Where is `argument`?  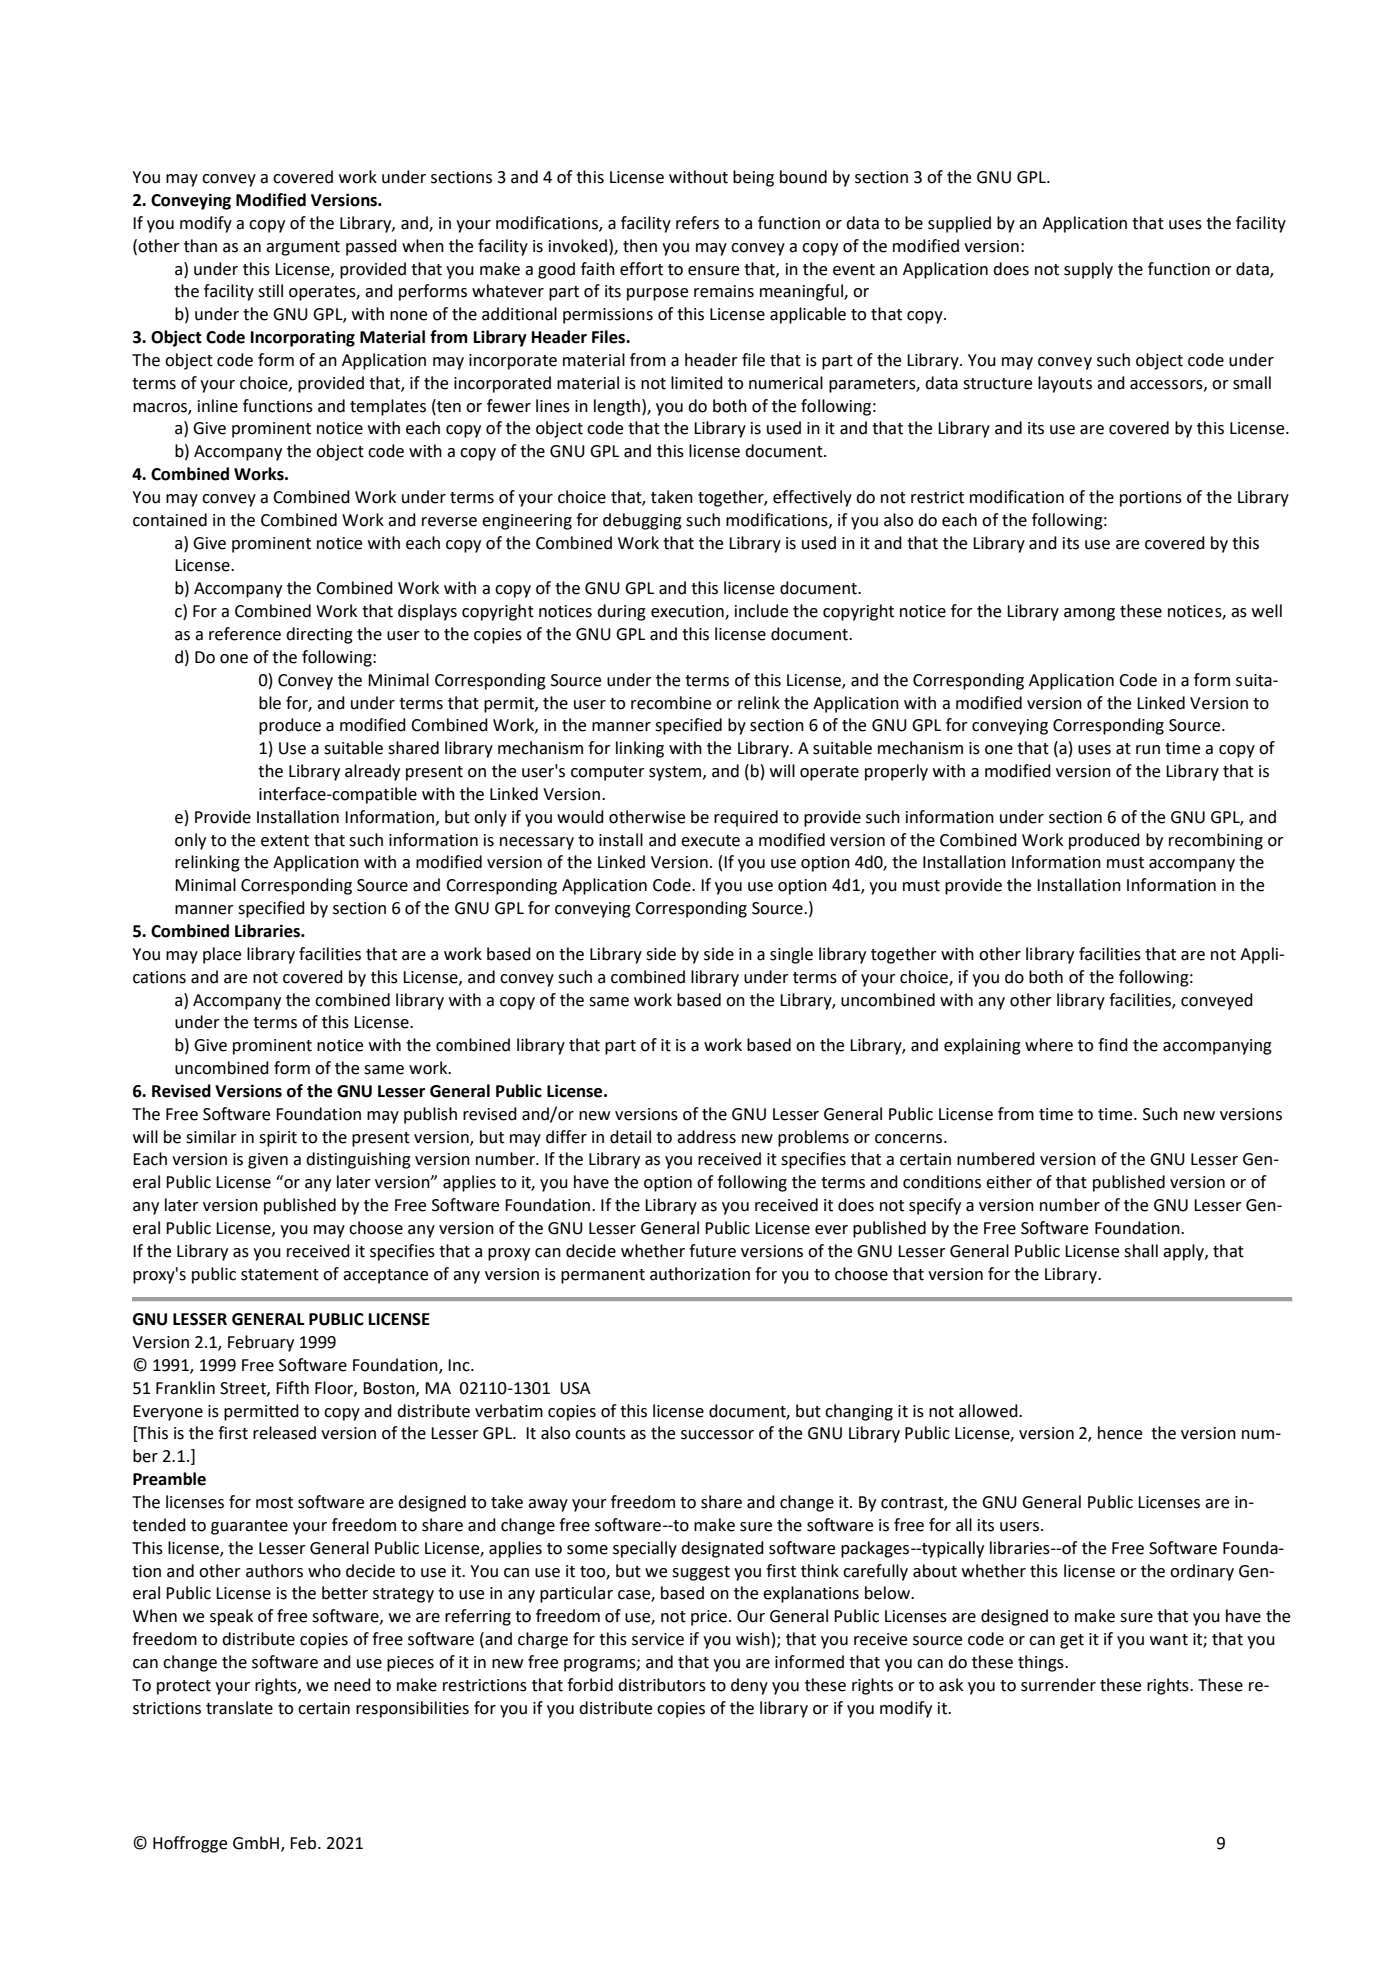 argument is located at coordinates (303, 248).
